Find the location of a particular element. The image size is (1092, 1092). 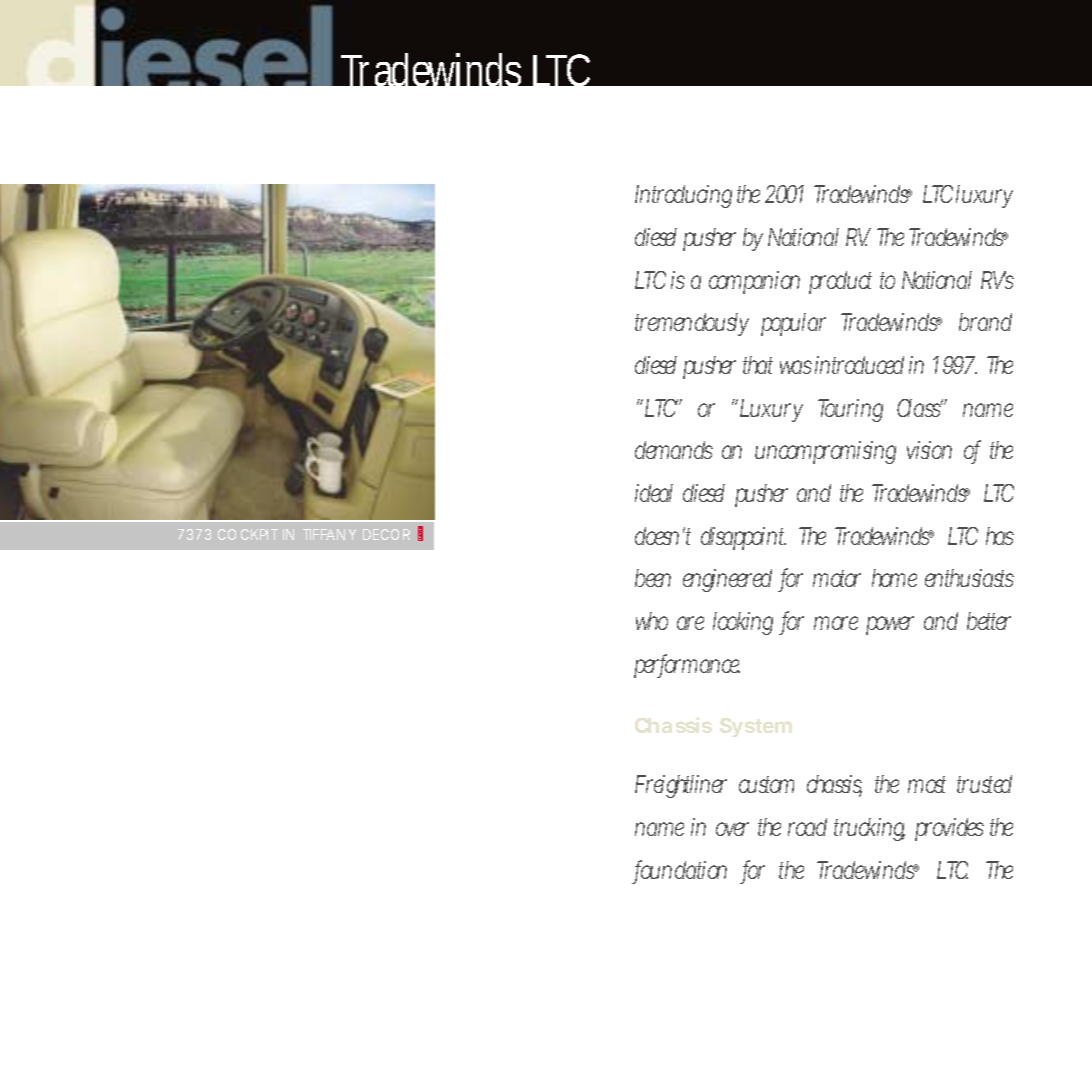

companion is located at coordinates (754, 282).
